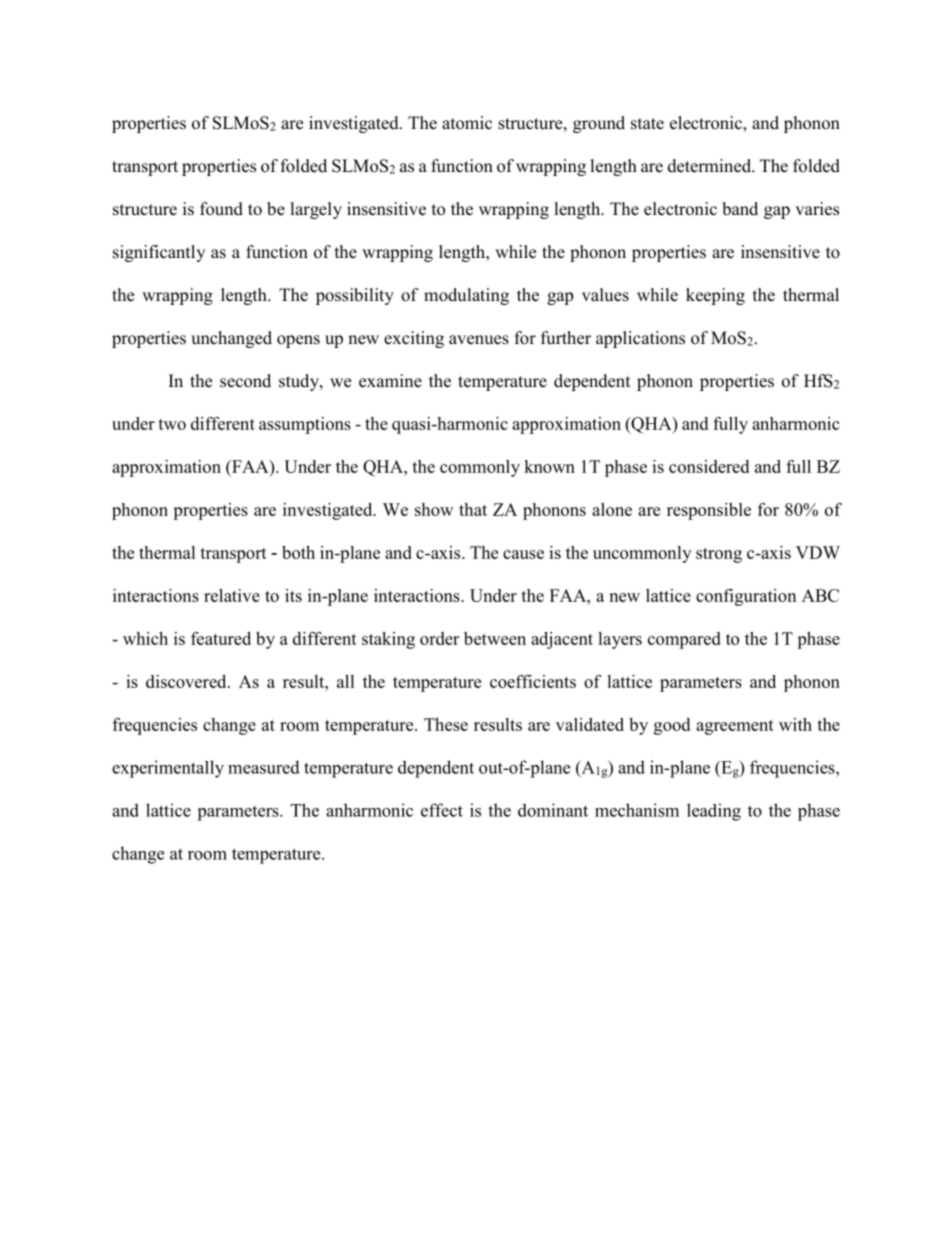 This page has height=1233, width=952. Describe the element at coordinates (746, 597) in the page. I see `configuration` at that location.
